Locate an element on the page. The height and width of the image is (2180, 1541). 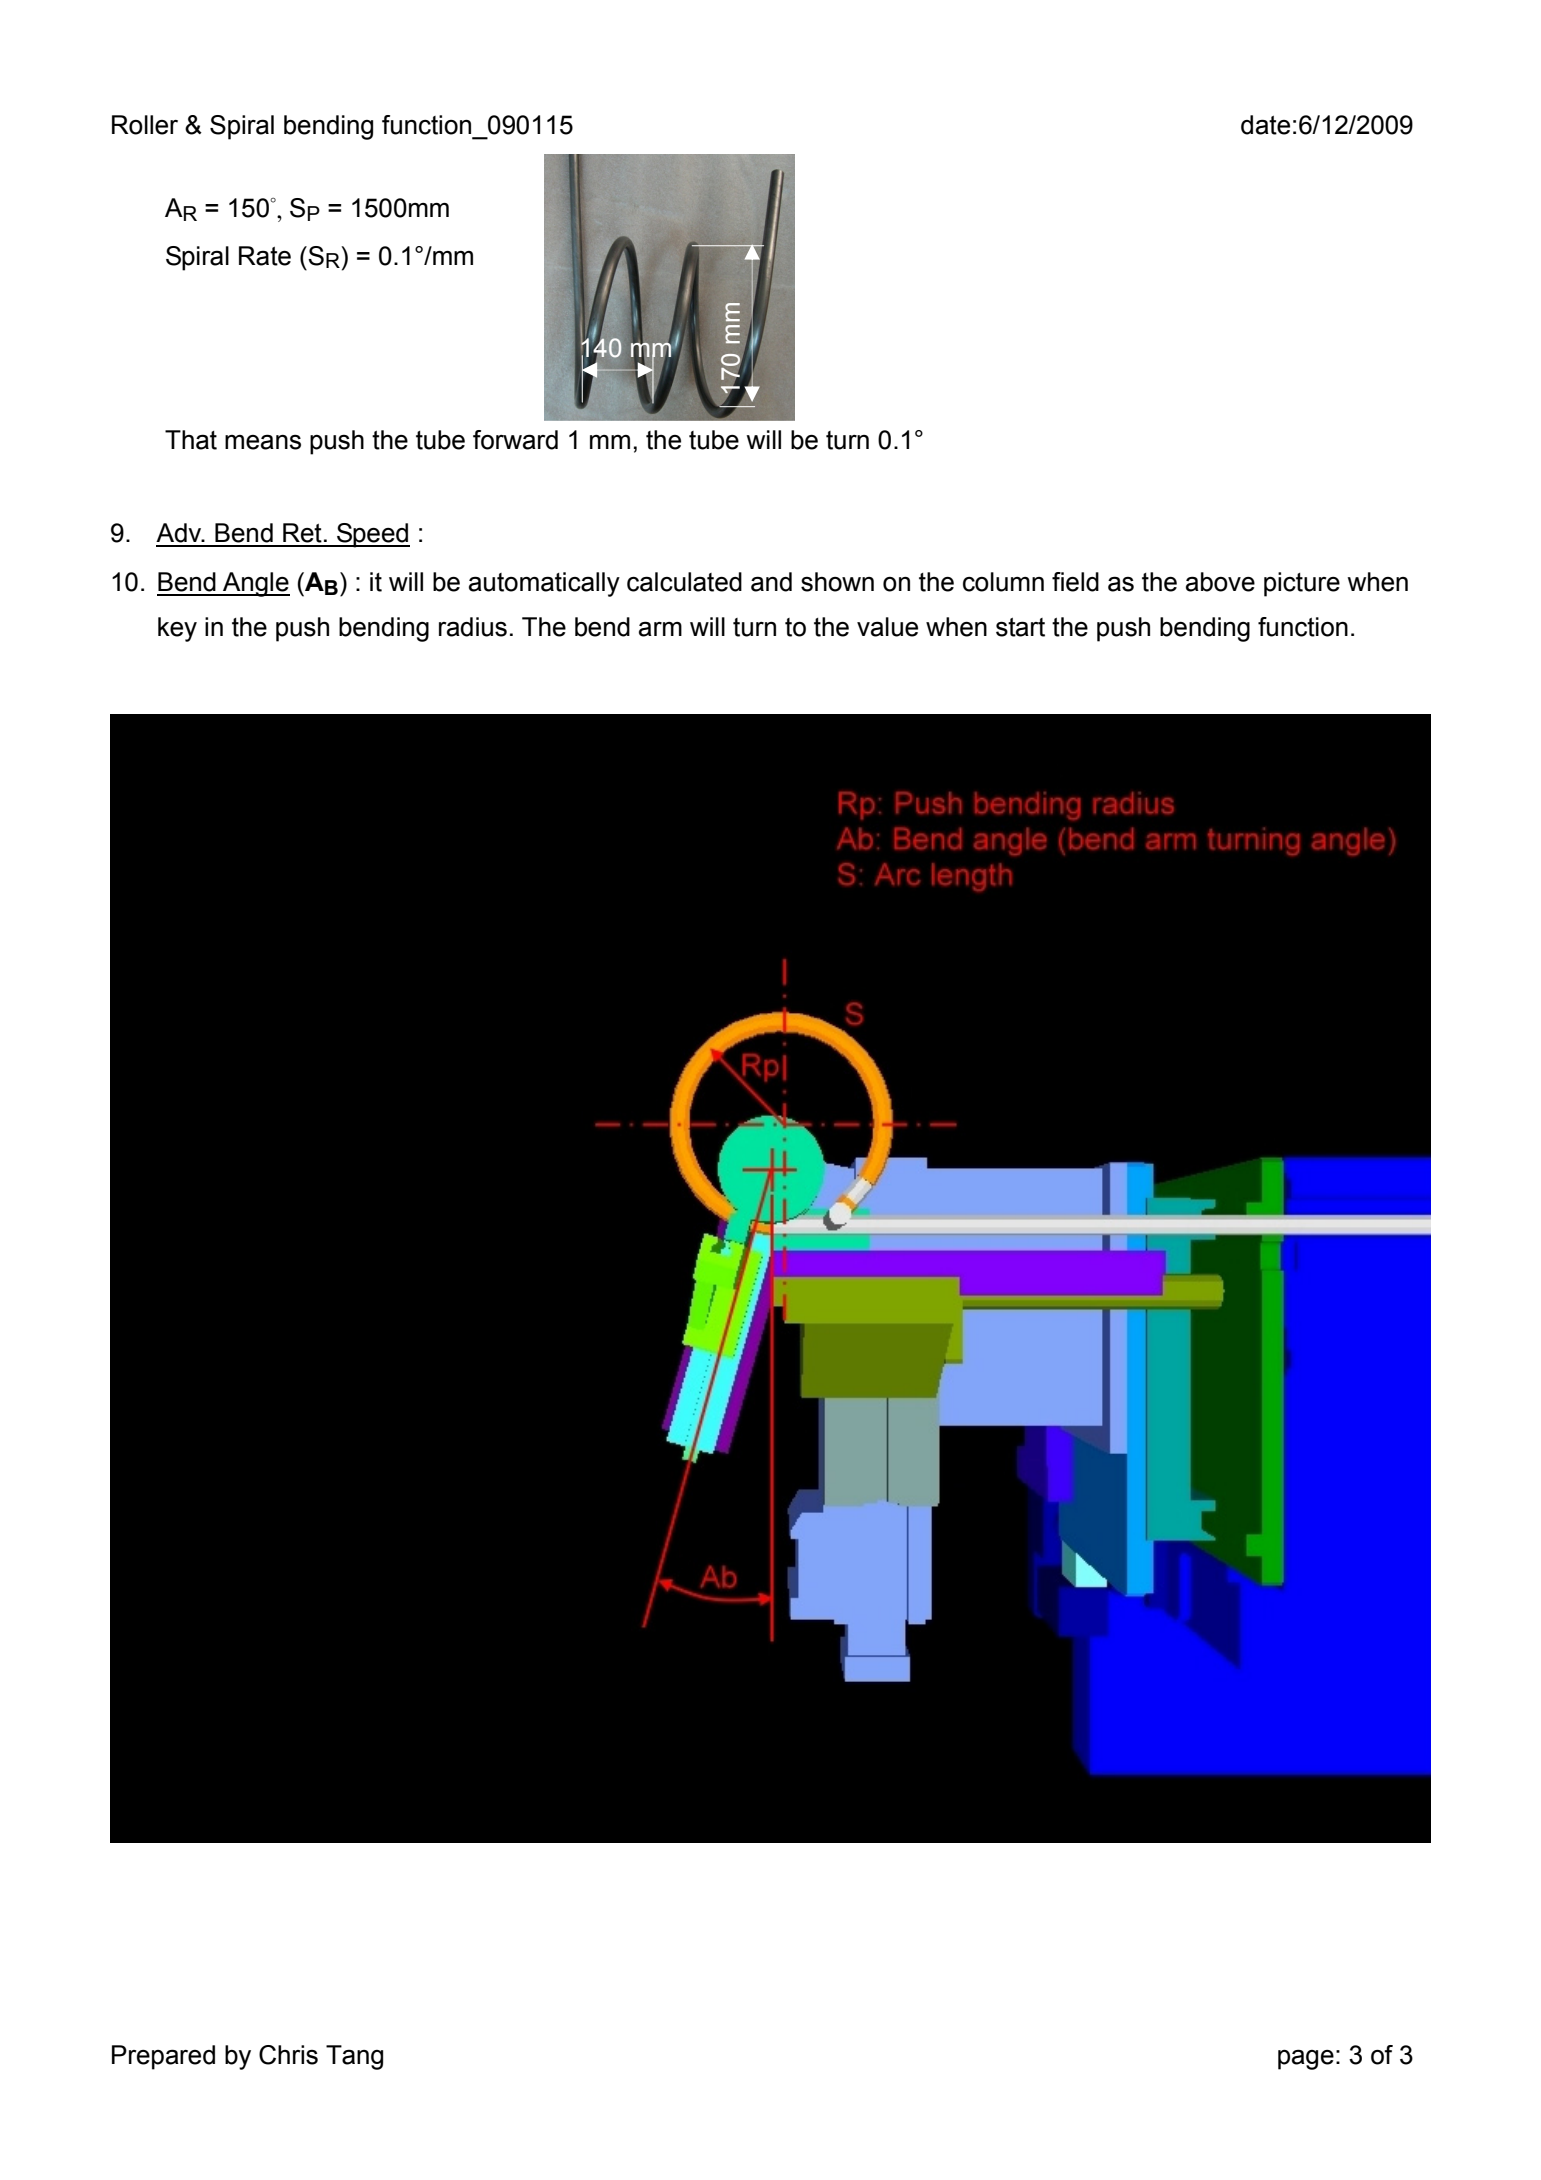
key is located at coordinates (177, 629).
